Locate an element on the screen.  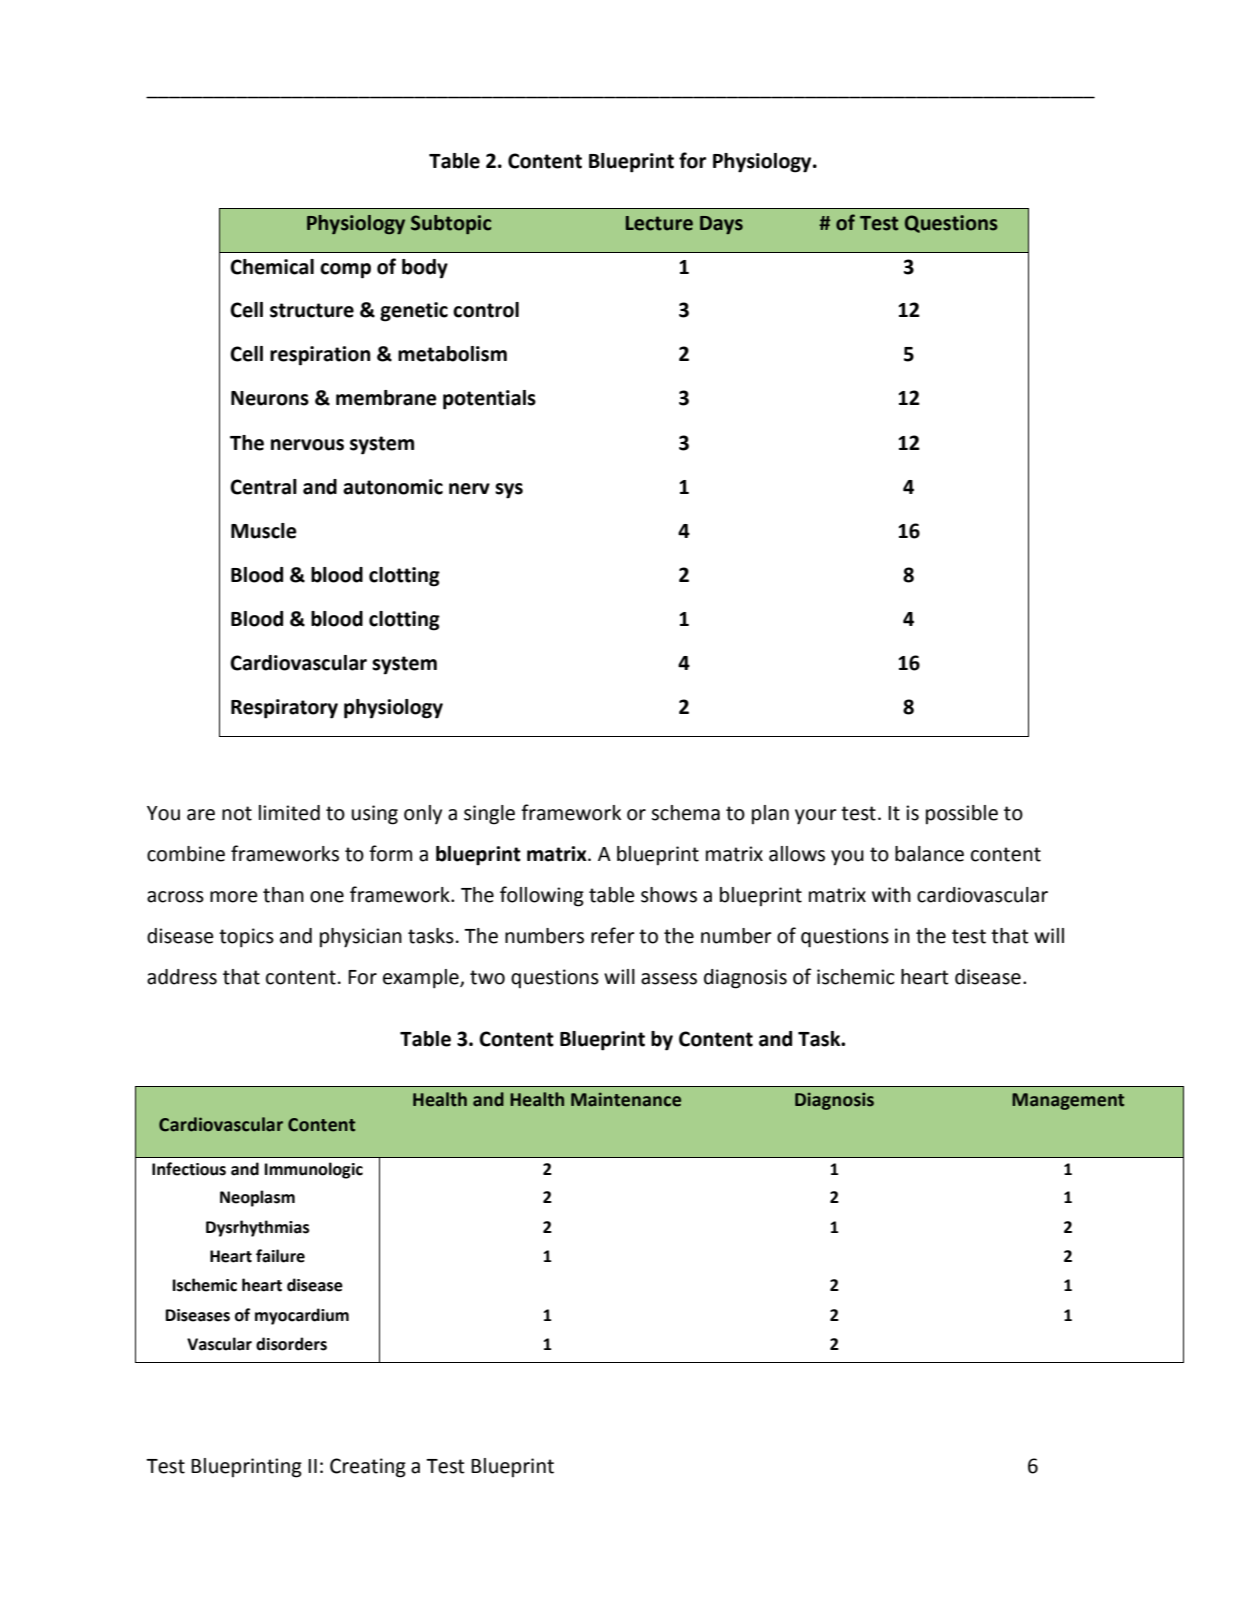
schema is located at coordinates (685, 813).
